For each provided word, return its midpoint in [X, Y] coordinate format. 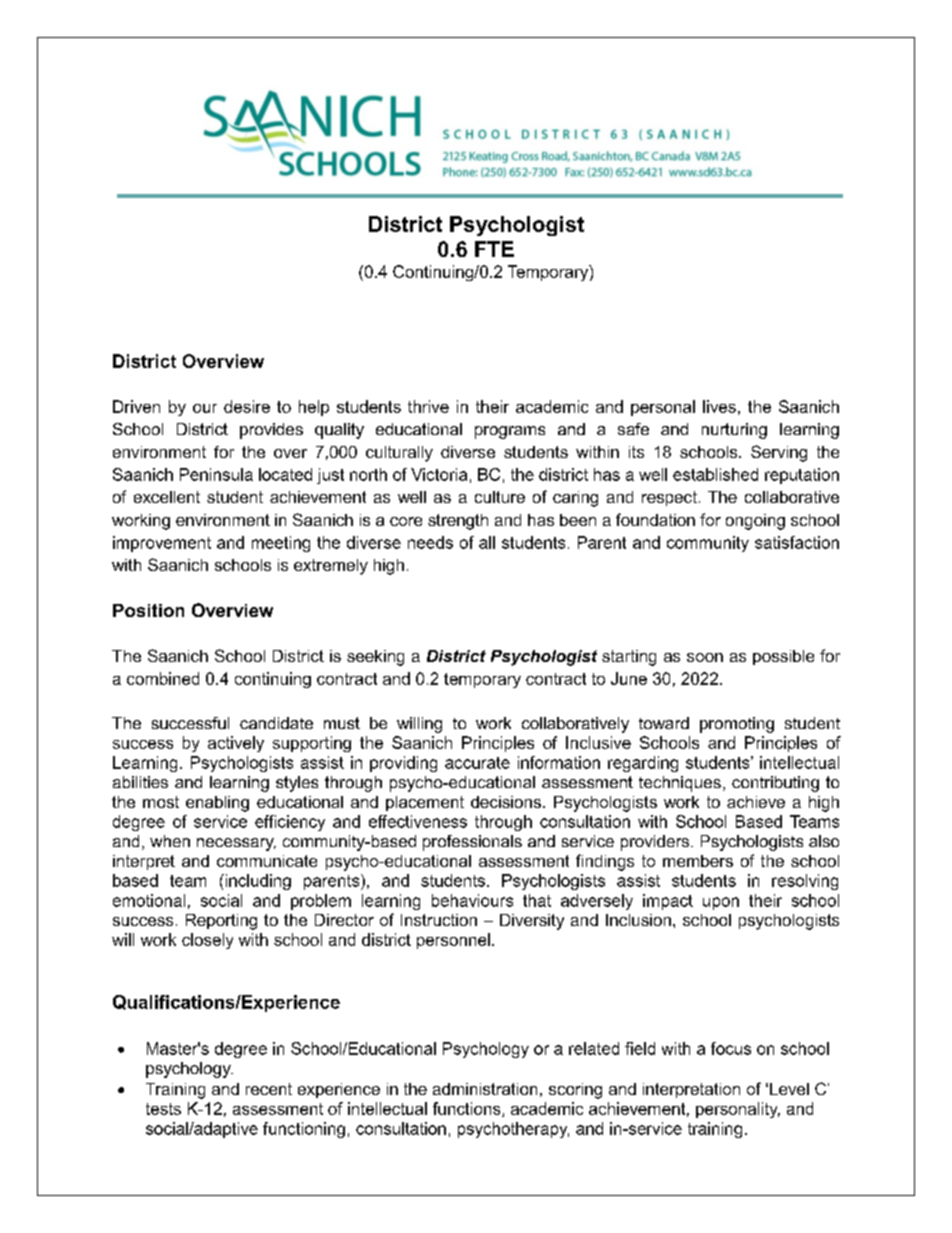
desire [247, 406]
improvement [162, 544]
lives [719, 406]
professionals [472, 843]
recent [269, 1089]
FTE [494, 249]
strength [458, 522]
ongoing [755, 522]
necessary [236, 844]
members [698, 861]
